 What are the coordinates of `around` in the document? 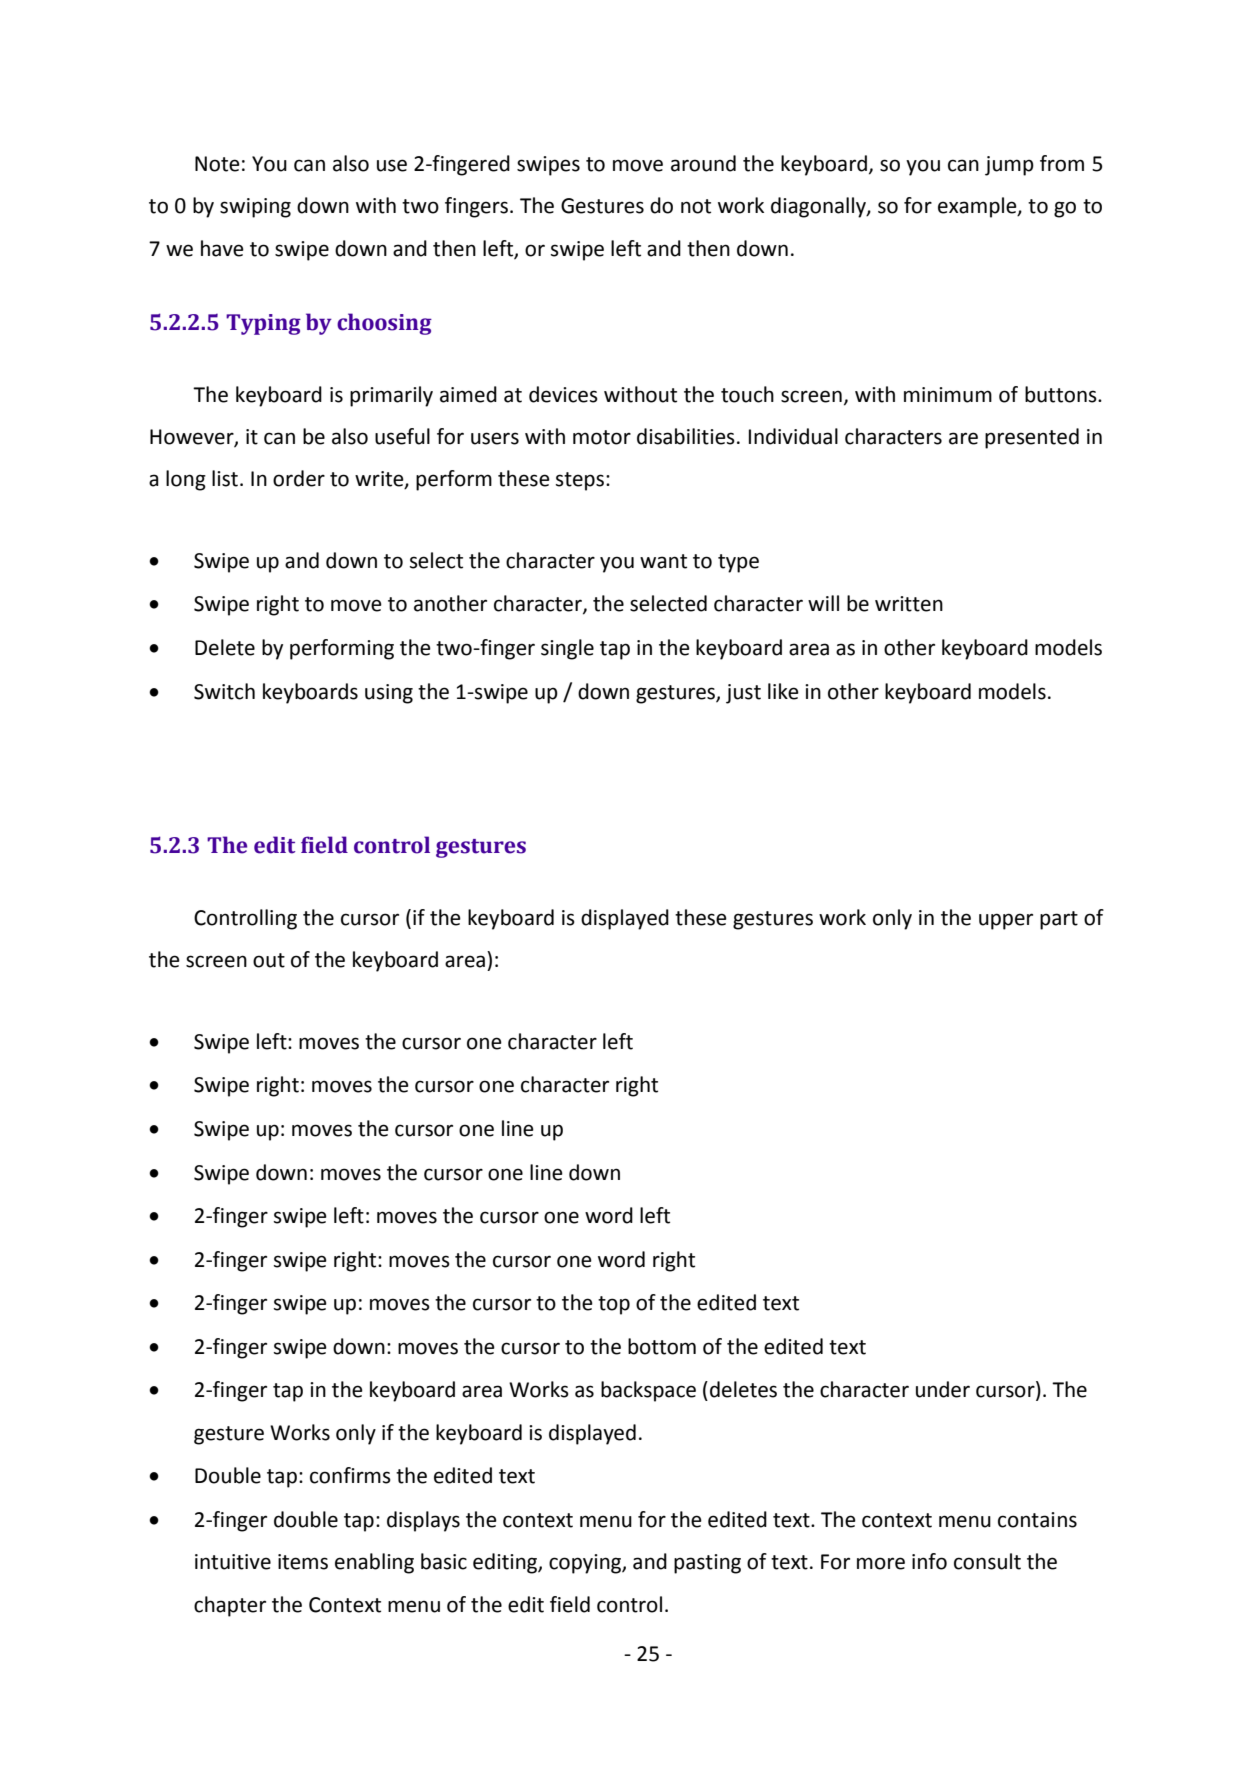 It's located at (703, 163).
